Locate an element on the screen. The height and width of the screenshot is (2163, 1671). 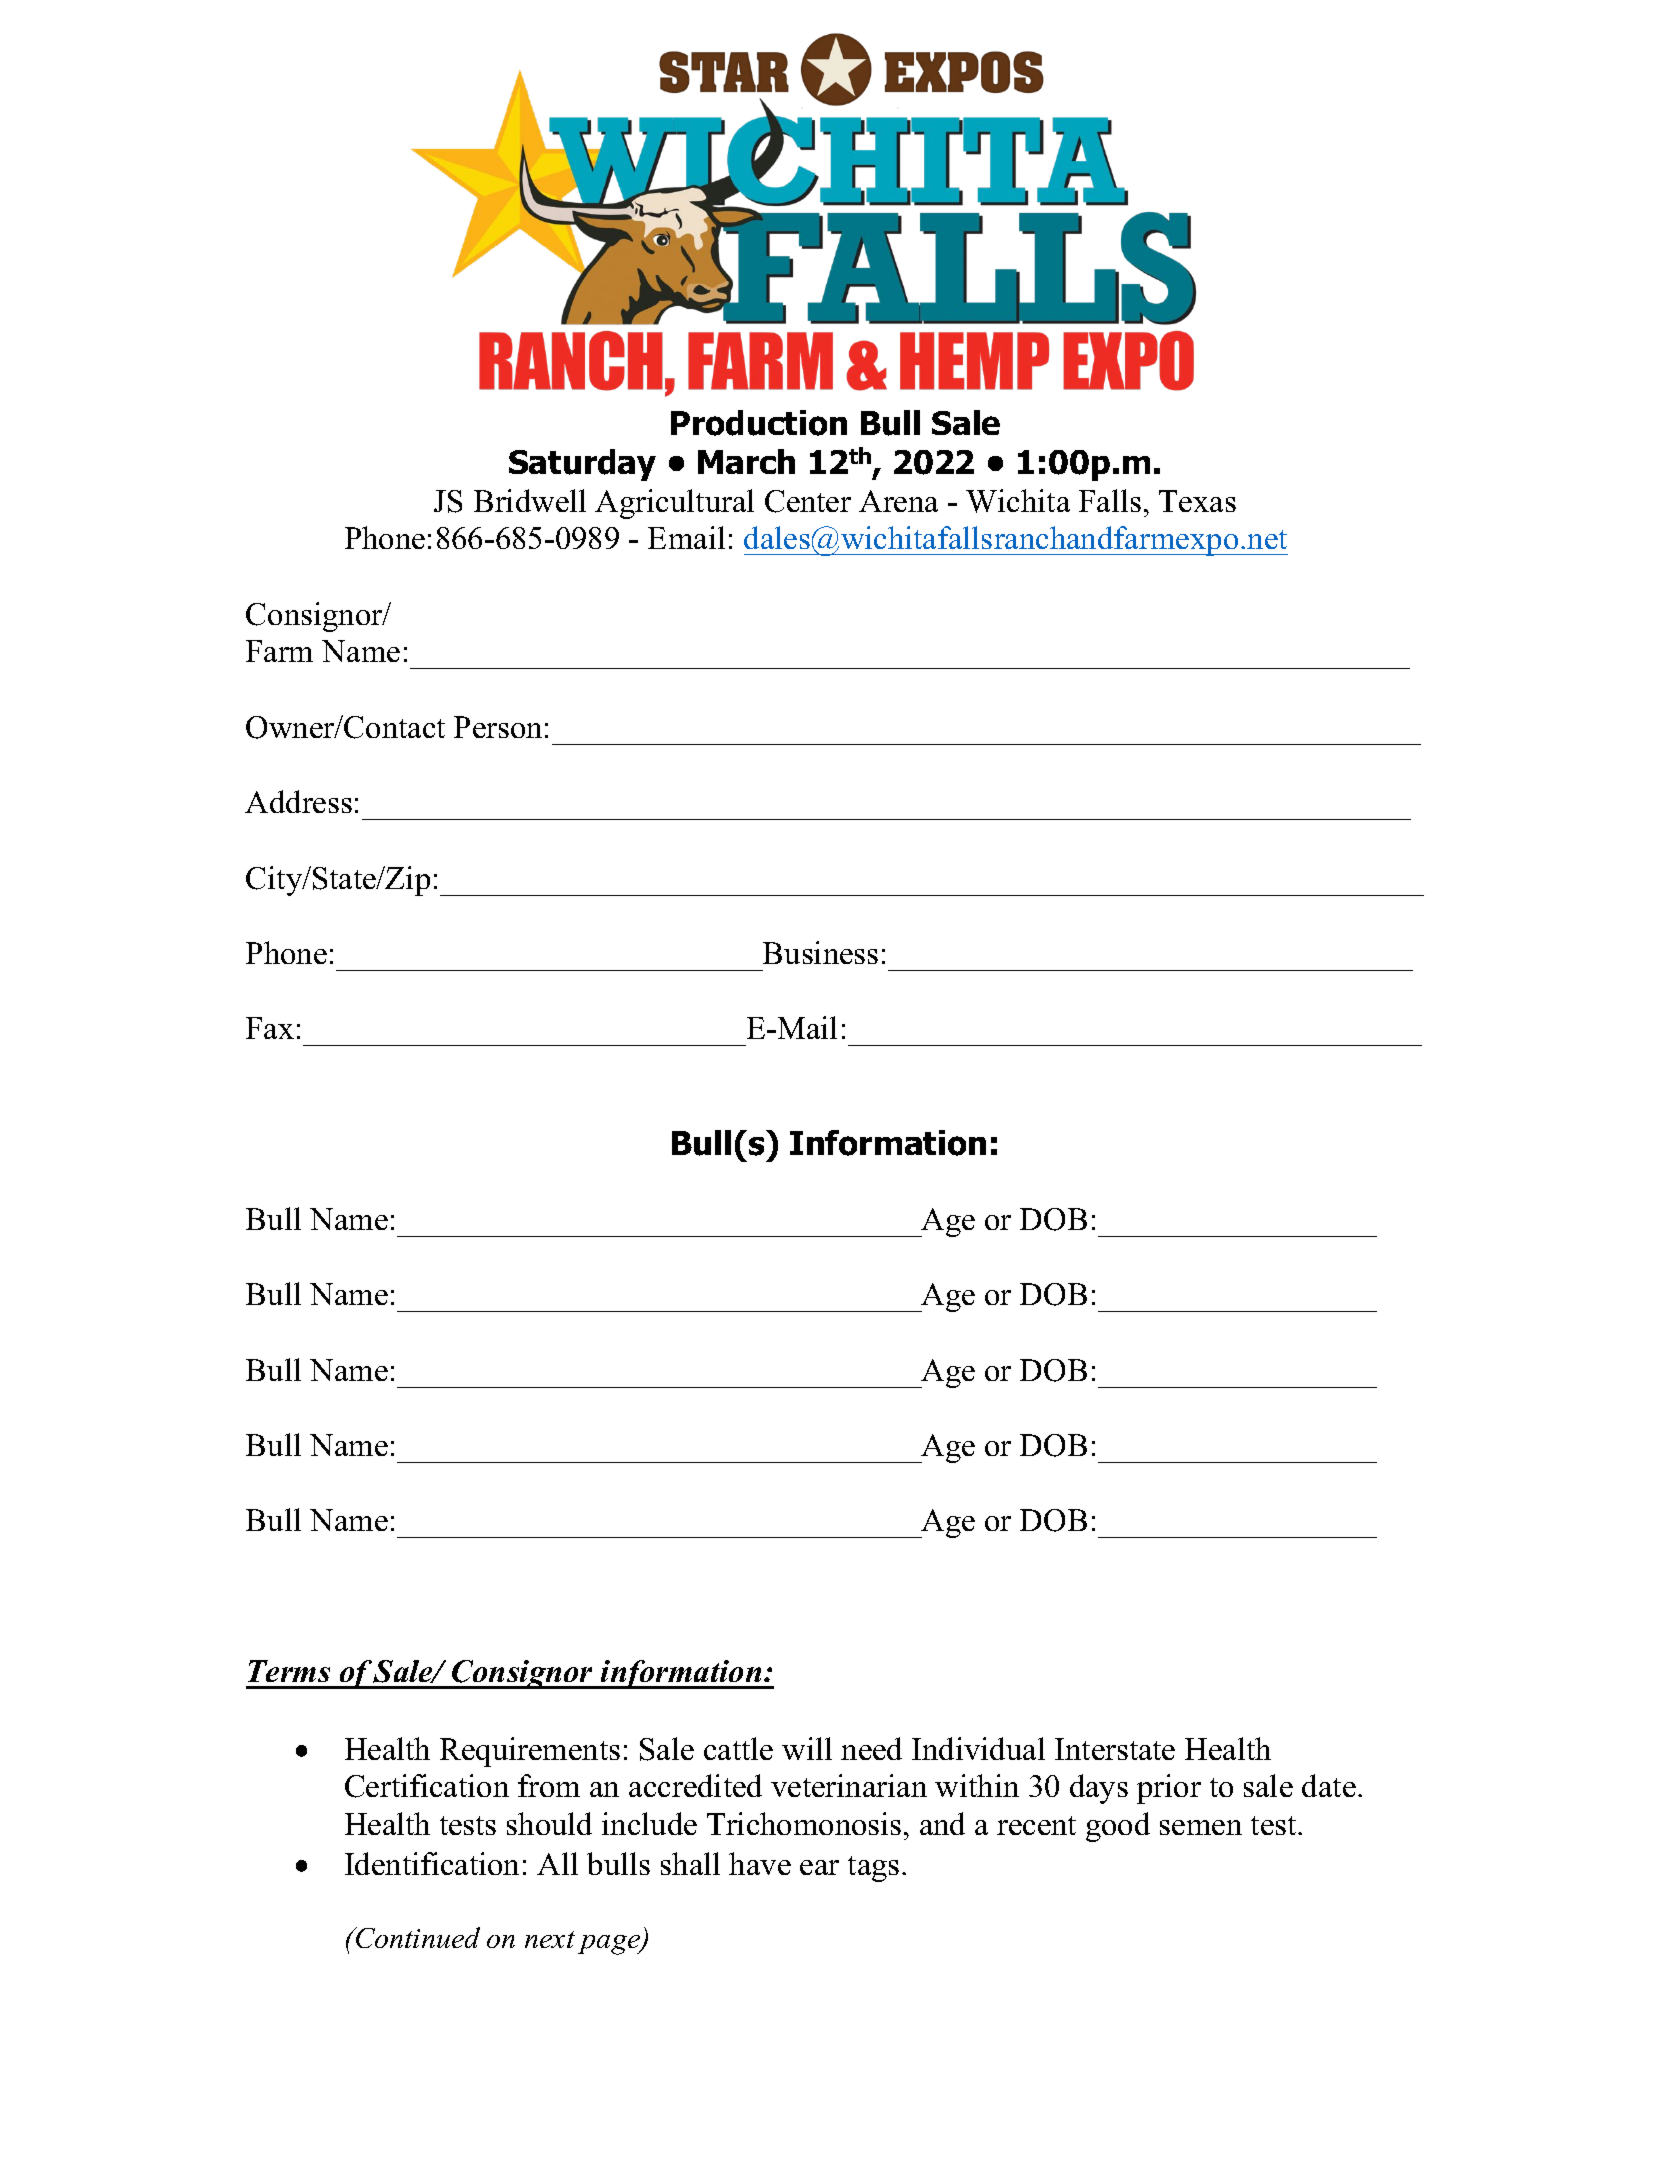
Saturday is located at coordinates (582, 465).
